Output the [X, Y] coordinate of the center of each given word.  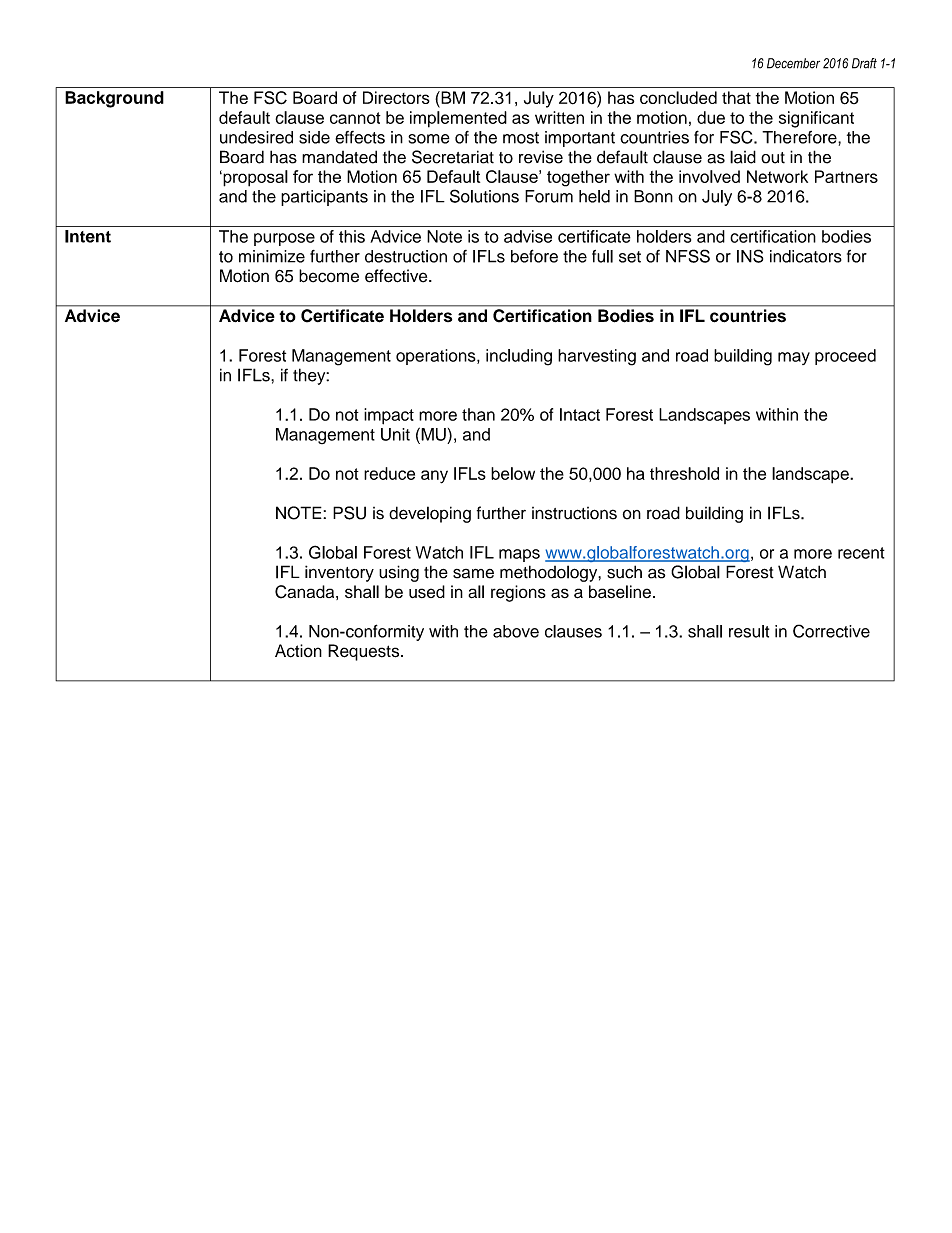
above [516, 631]
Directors [396, 97]
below [513, 473]
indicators [806, 256]
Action [298, 651]
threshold [684, 473]
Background [114, 99]
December [793, 63]
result [749, 631]
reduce [389, 473]
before [534, 256]
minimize [272, 256]
